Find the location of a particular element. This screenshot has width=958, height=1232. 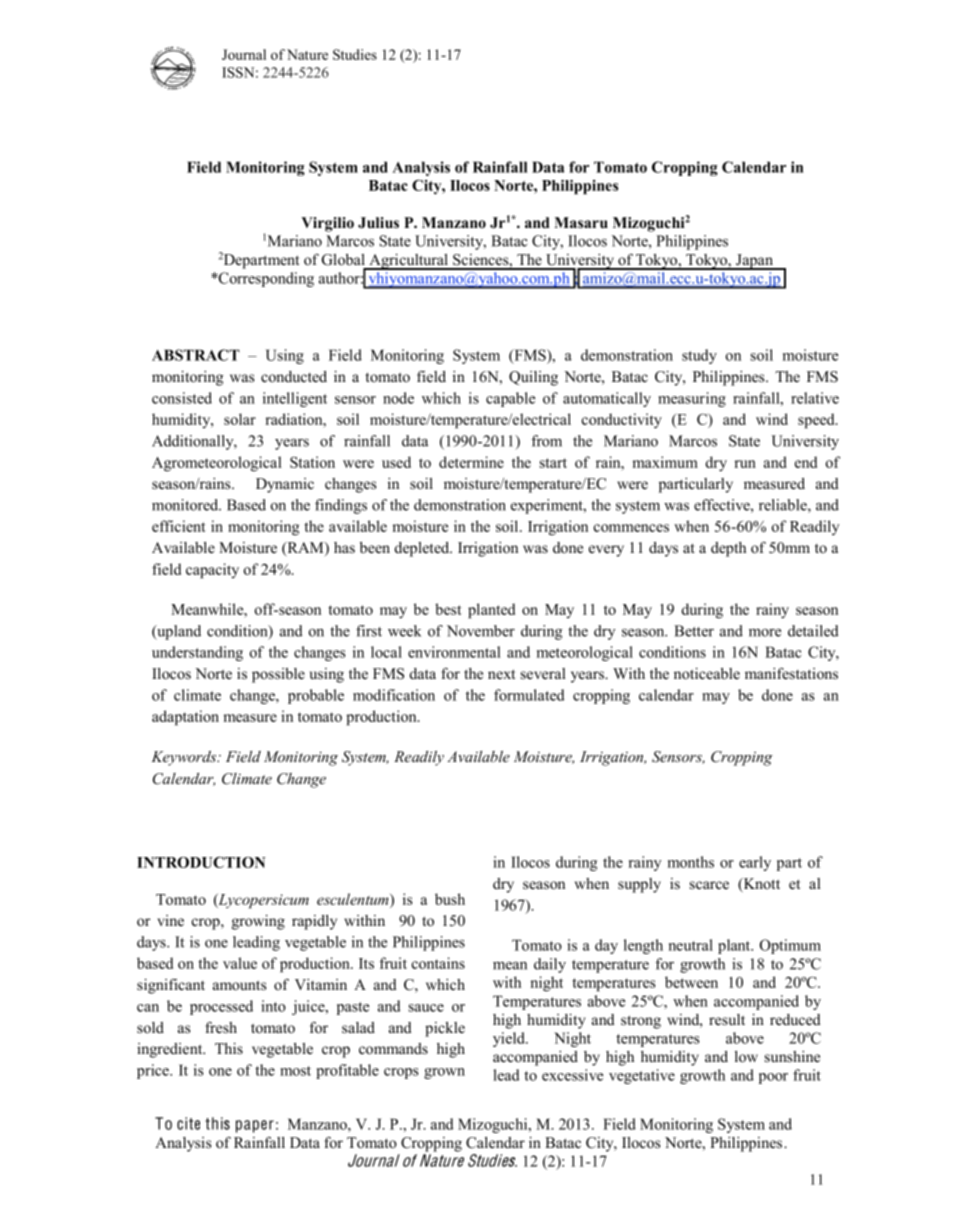

Japan is located at coordinates (755, 262).
